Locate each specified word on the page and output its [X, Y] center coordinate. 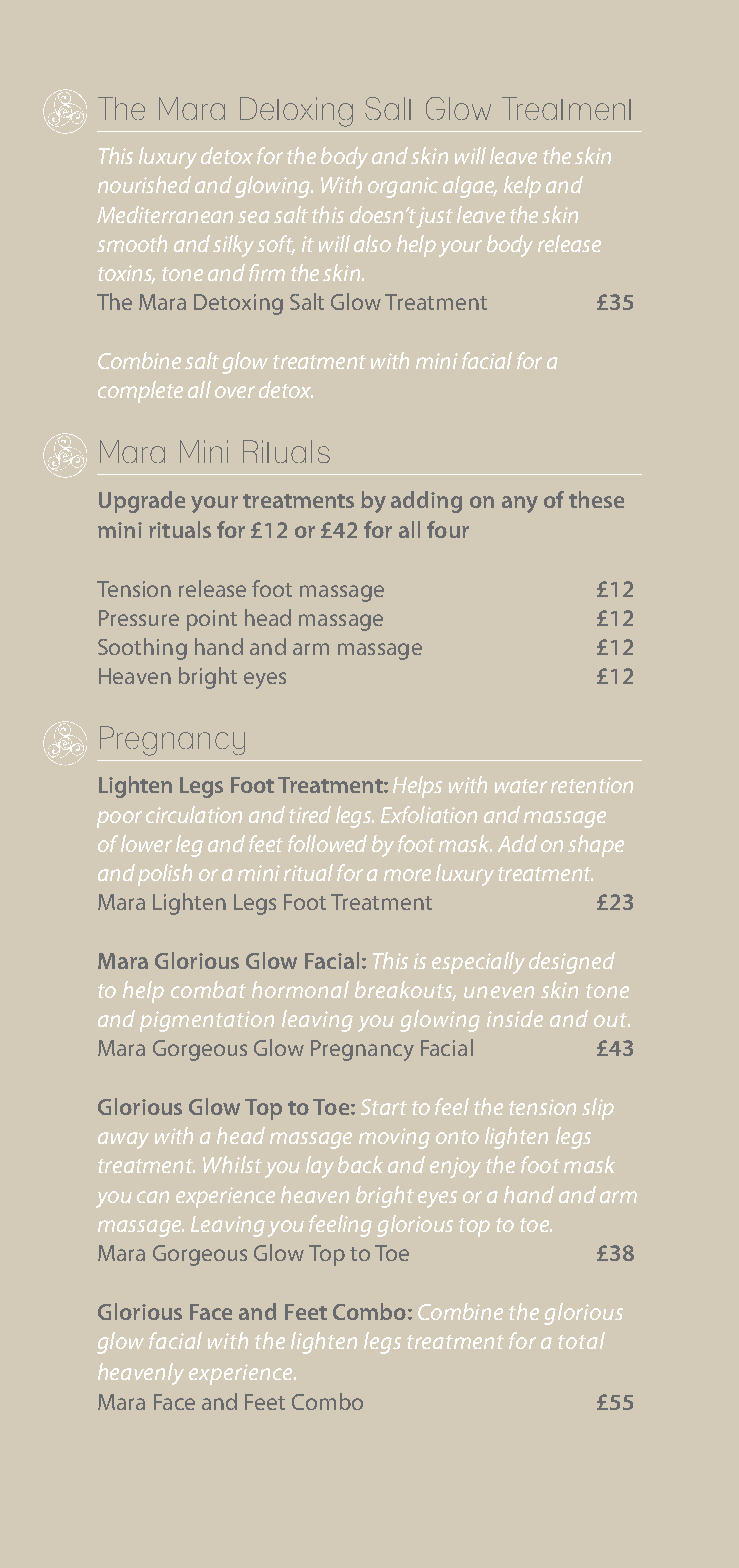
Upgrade [142, 502]
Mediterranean [165, 214]
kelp [522, 187]
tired [310, 814]
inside [515, 1018]
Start [384, 1107]
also [372, 243]
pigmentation [207, 1021]
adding [426, 502]
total [581, 1340]
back [360, 1164]
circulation [194, 814]
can [153, 1197]
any [520, 504]
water [521, 786]
